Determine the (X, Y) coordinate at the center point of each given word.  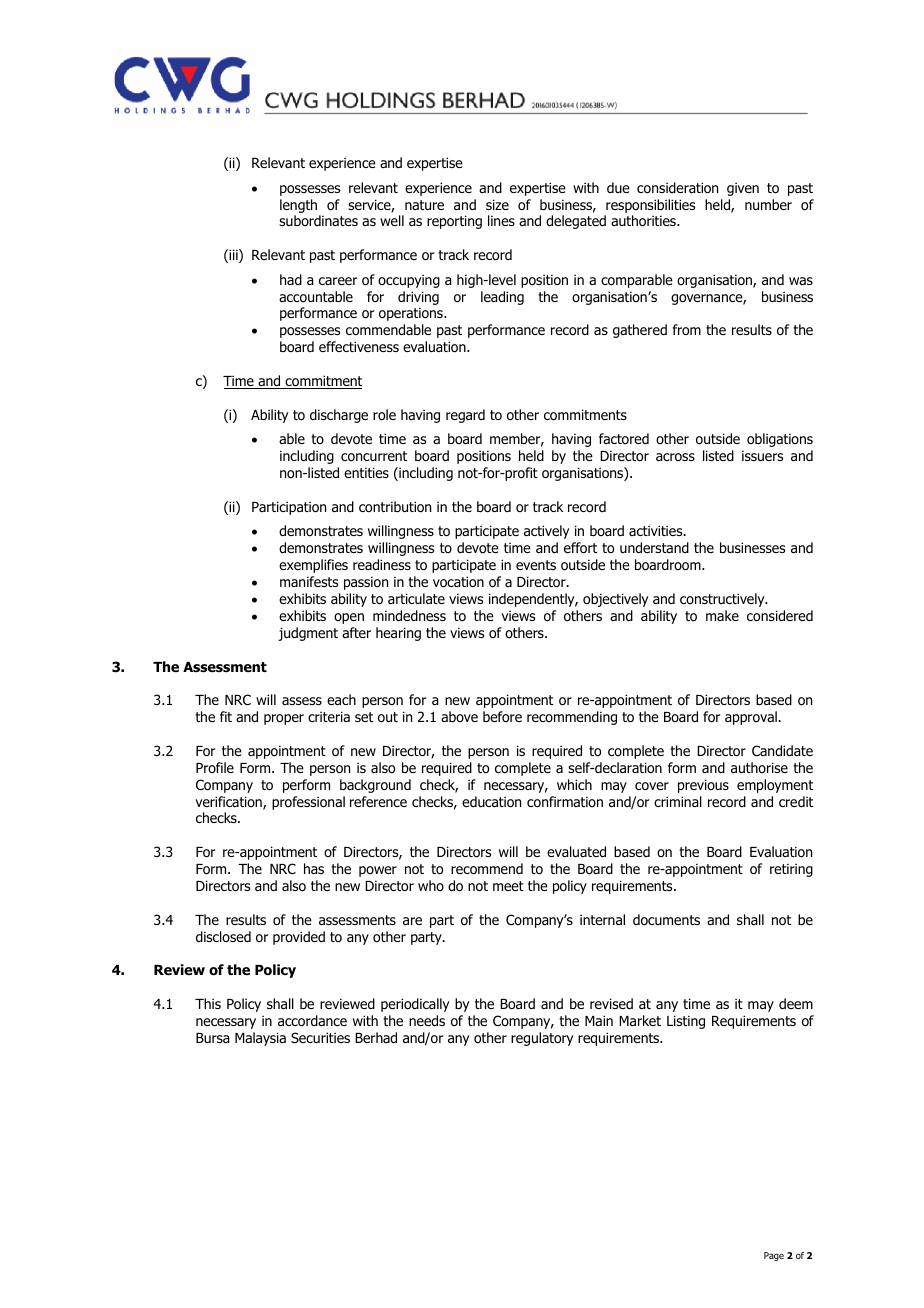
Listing (686, 1022)
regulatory (542, 1039)
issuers (762, 455)
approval (752, 718)
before (502, 716)
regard (465, 416)
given (743, 189)
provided (299, 938)
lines (501, 220)
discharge (339, 416)
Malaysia (260, 1039)
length (298, 206)
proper (284, 719)
